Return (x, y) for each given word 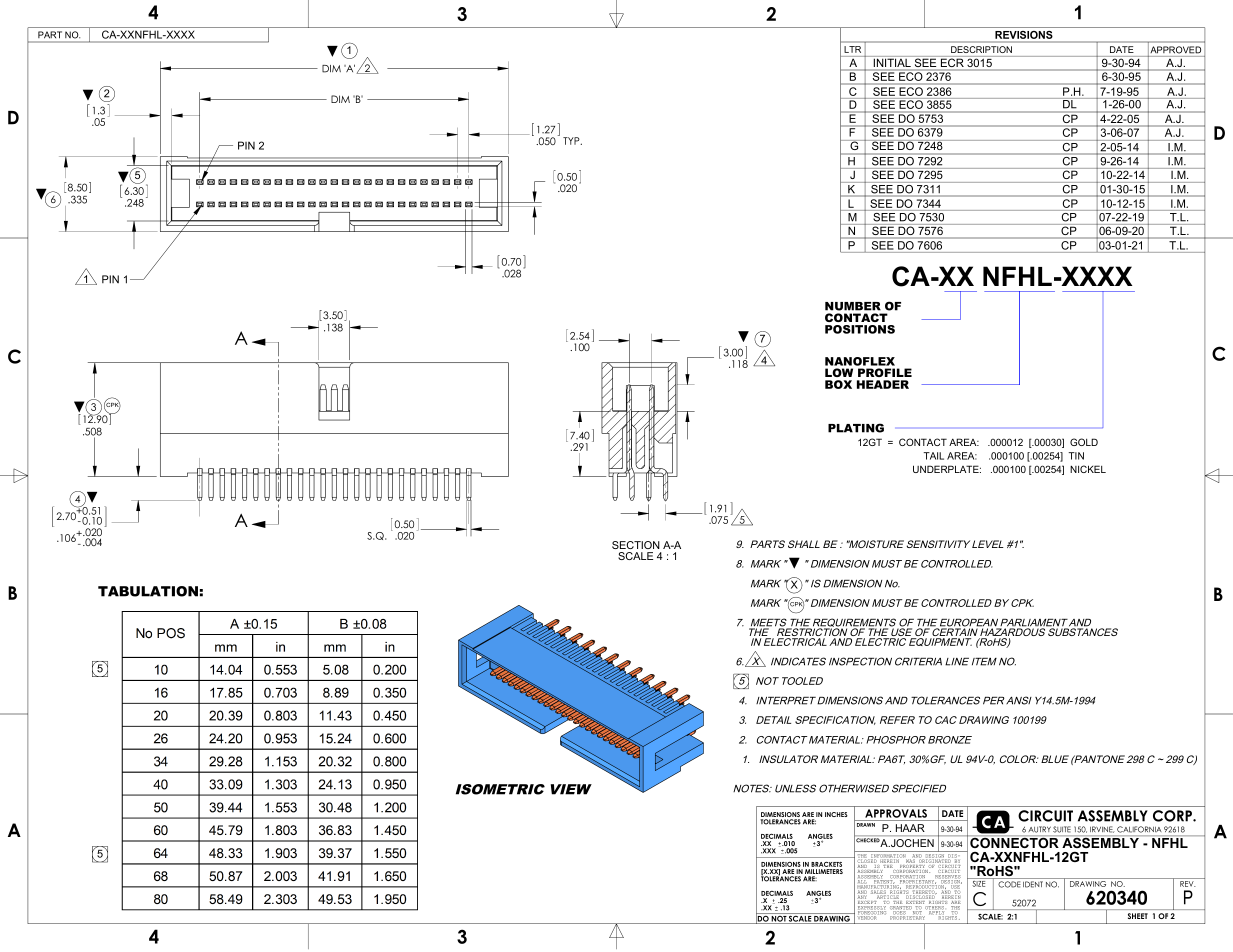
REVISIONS (1024, 35)
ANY (862, 896)
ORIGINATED (934, 861)
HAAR (910, 828)
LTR (853, 49)
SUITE (1062, 829)
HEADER (883, 384)
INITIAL (892, 63)
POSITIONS (860, 329)
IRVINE (1102, 829)
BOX (838, 384)
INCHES (836, 814)
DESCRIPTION (981, 49)
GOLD (1084, 442)
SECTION (636, 545)
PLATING (856, 428)
